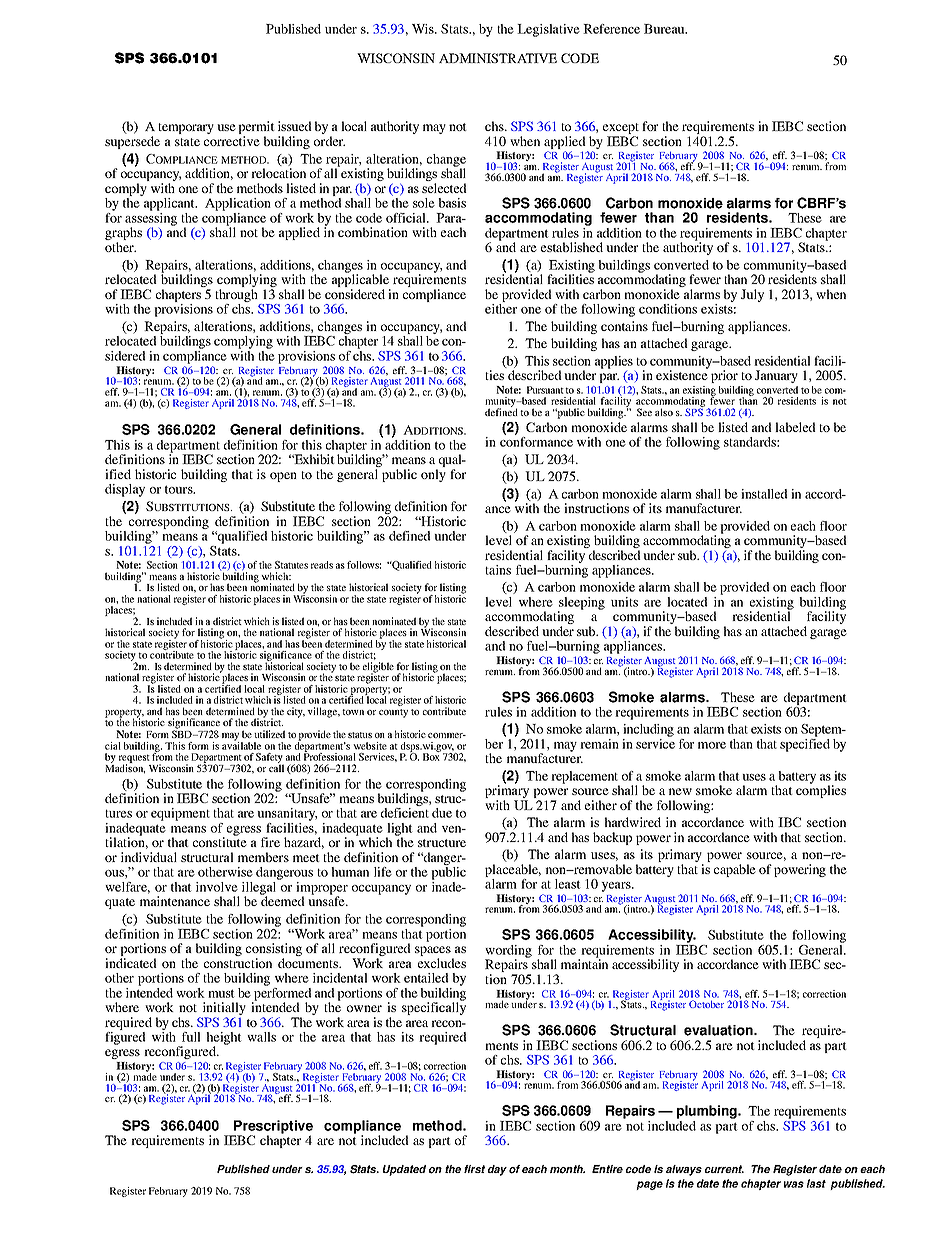  What do you see at coordinates (545, 390) in the document?
I see `Pursuant` at bounding box center [545, 390].
